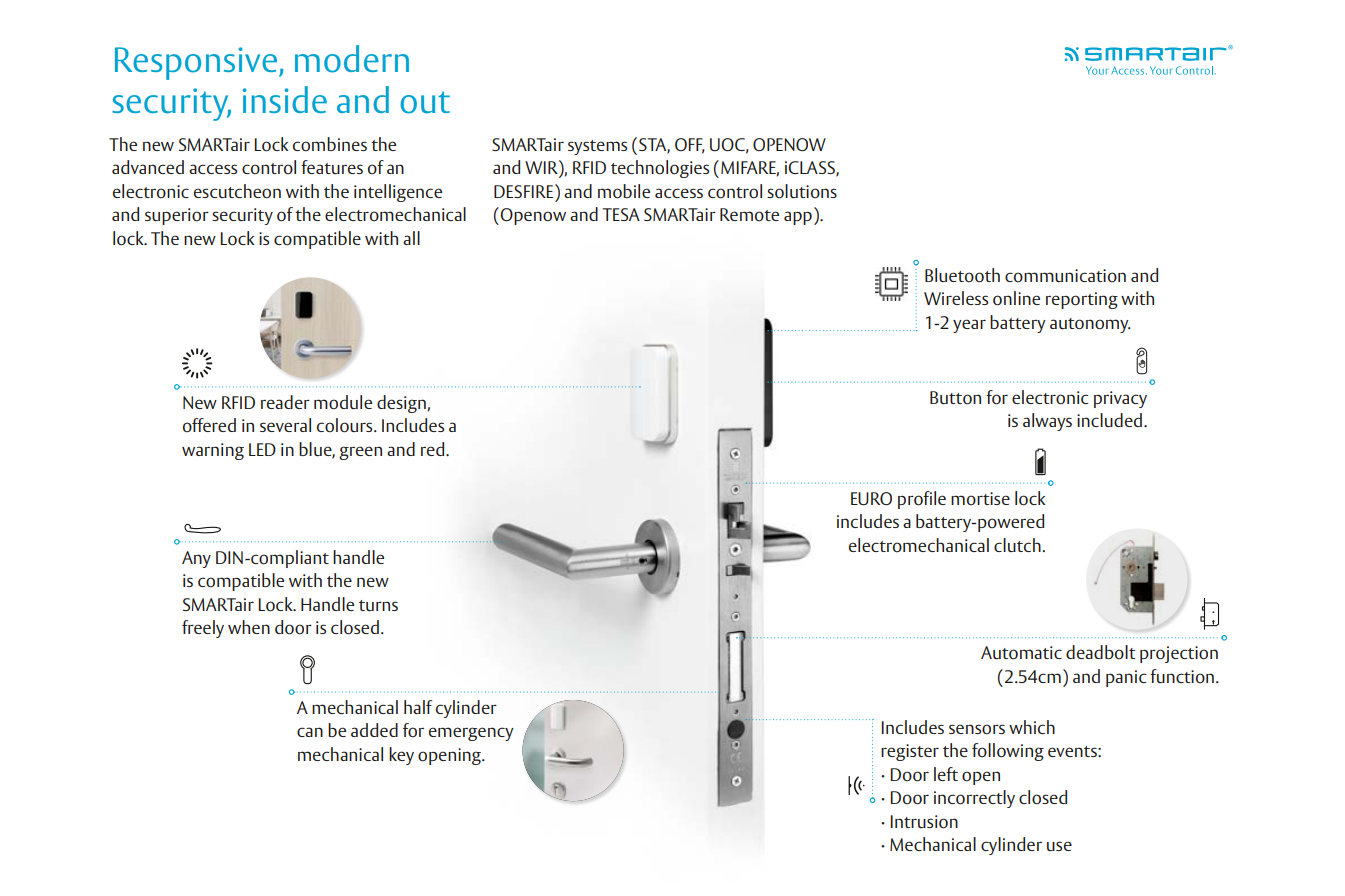  I want to click on inside, so click(285, 99).
